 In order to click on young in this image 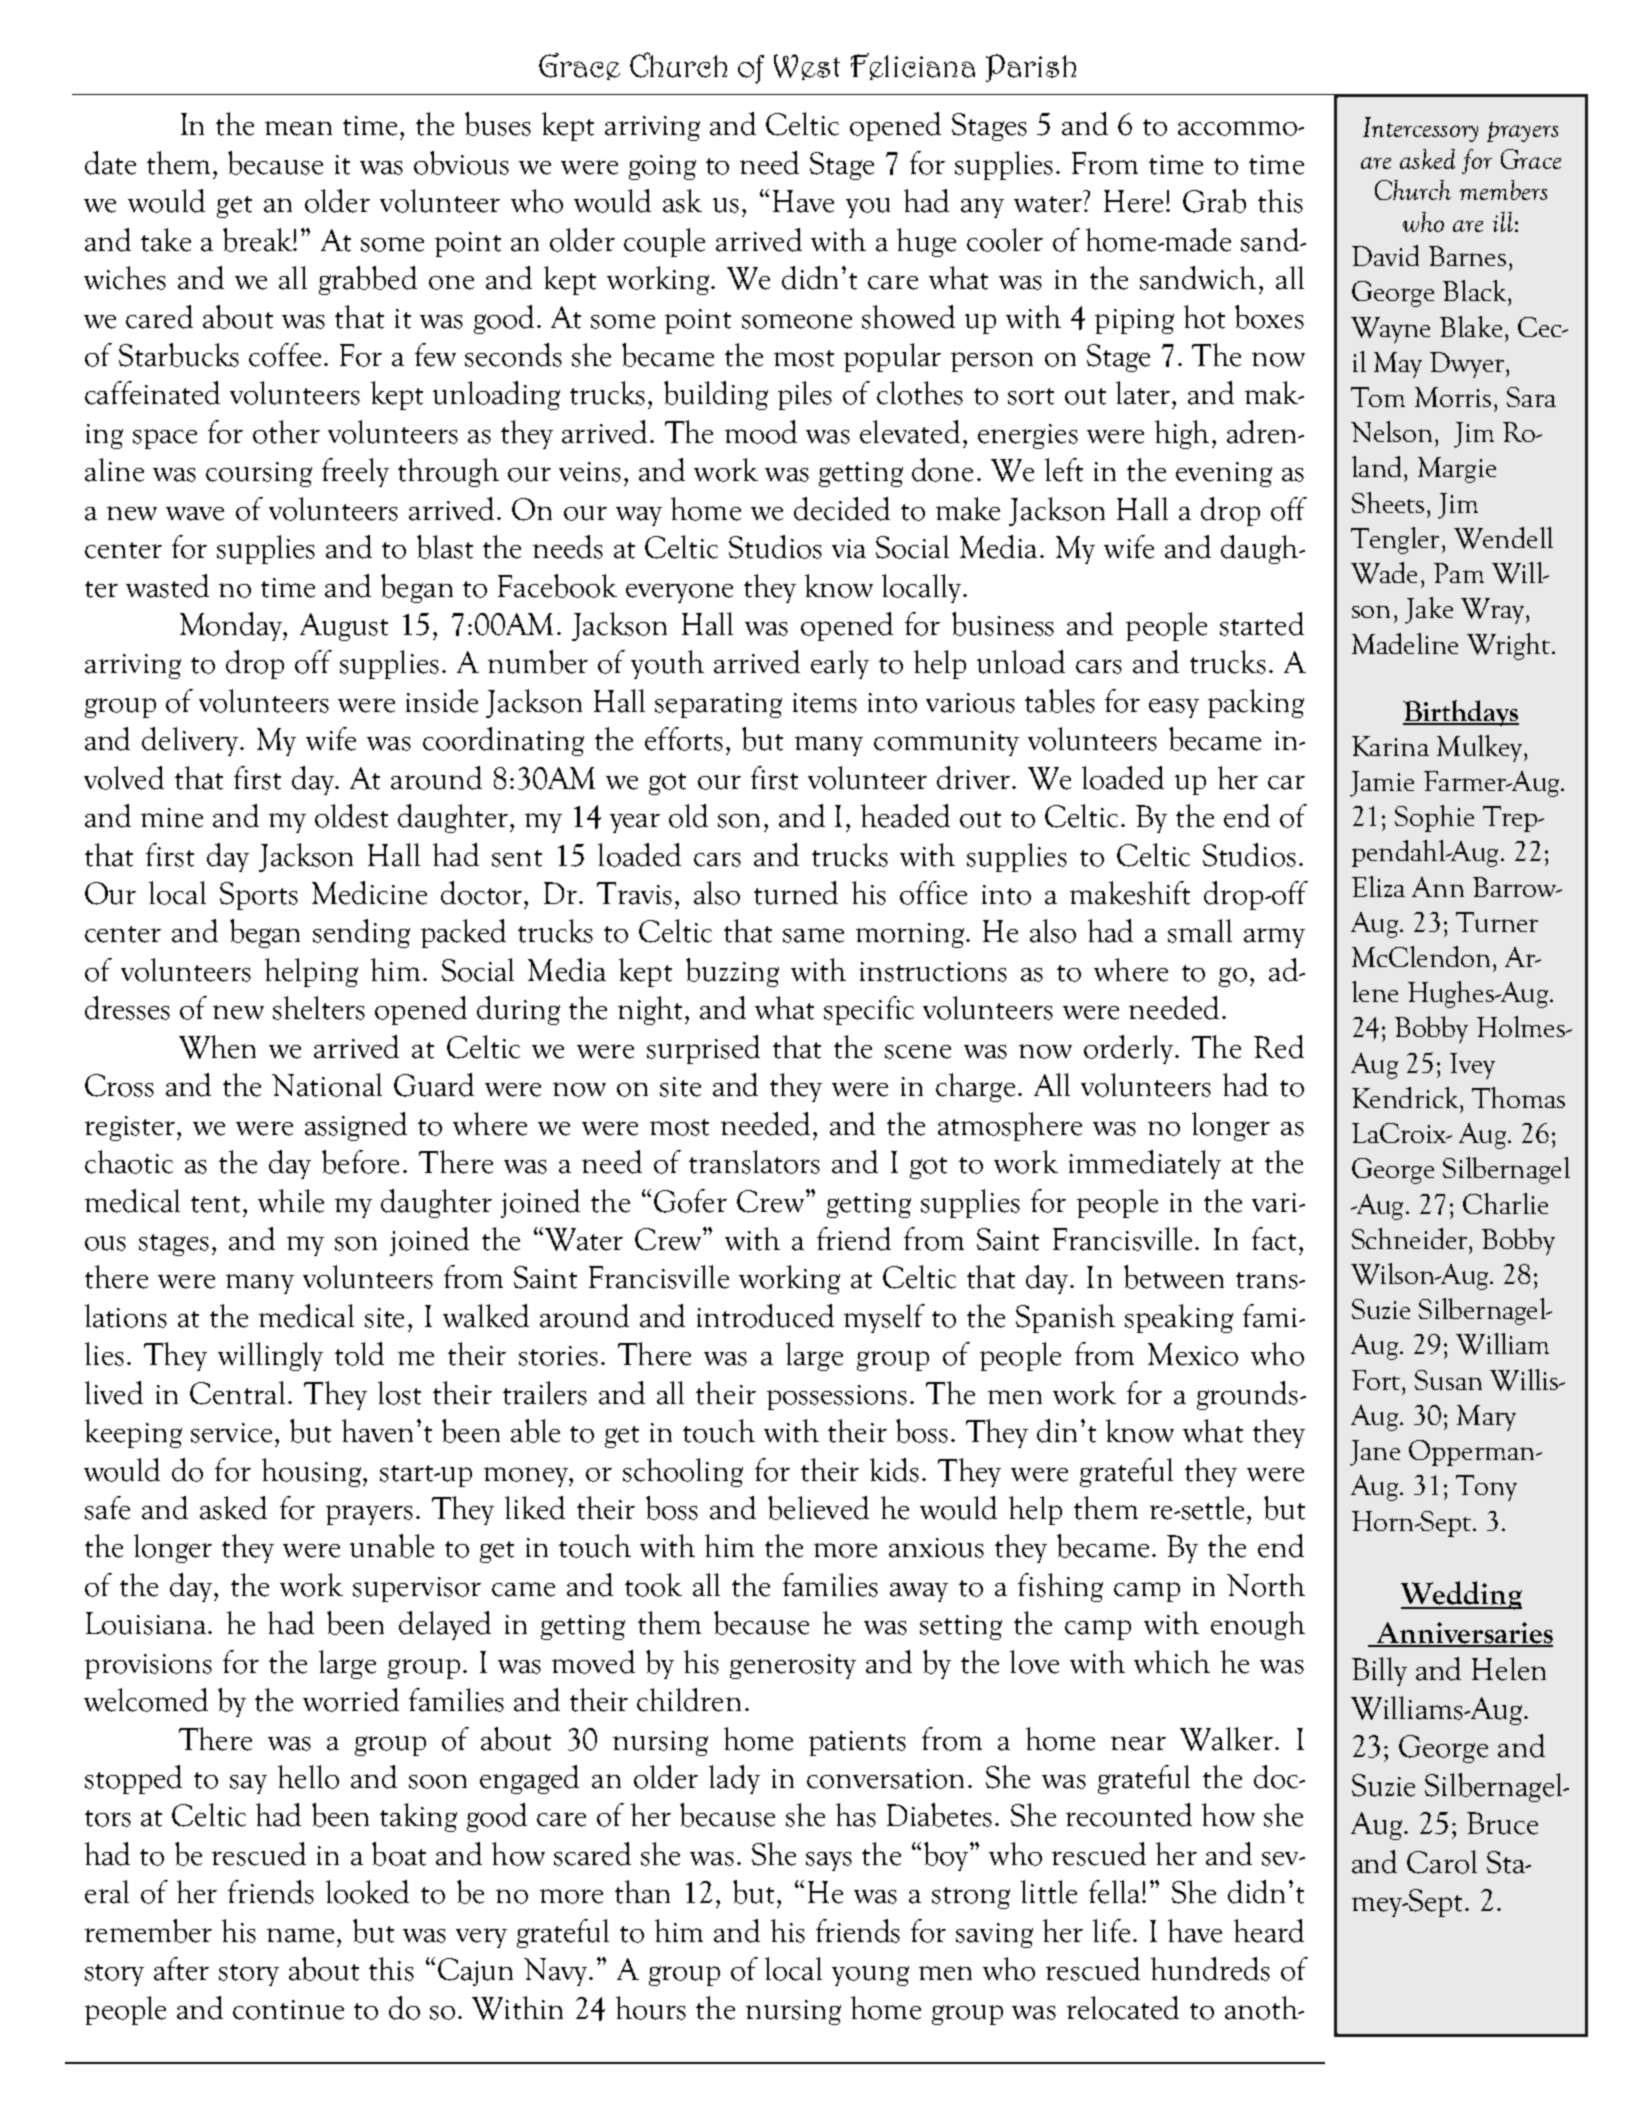, I will do `click(870, 1976)`.
